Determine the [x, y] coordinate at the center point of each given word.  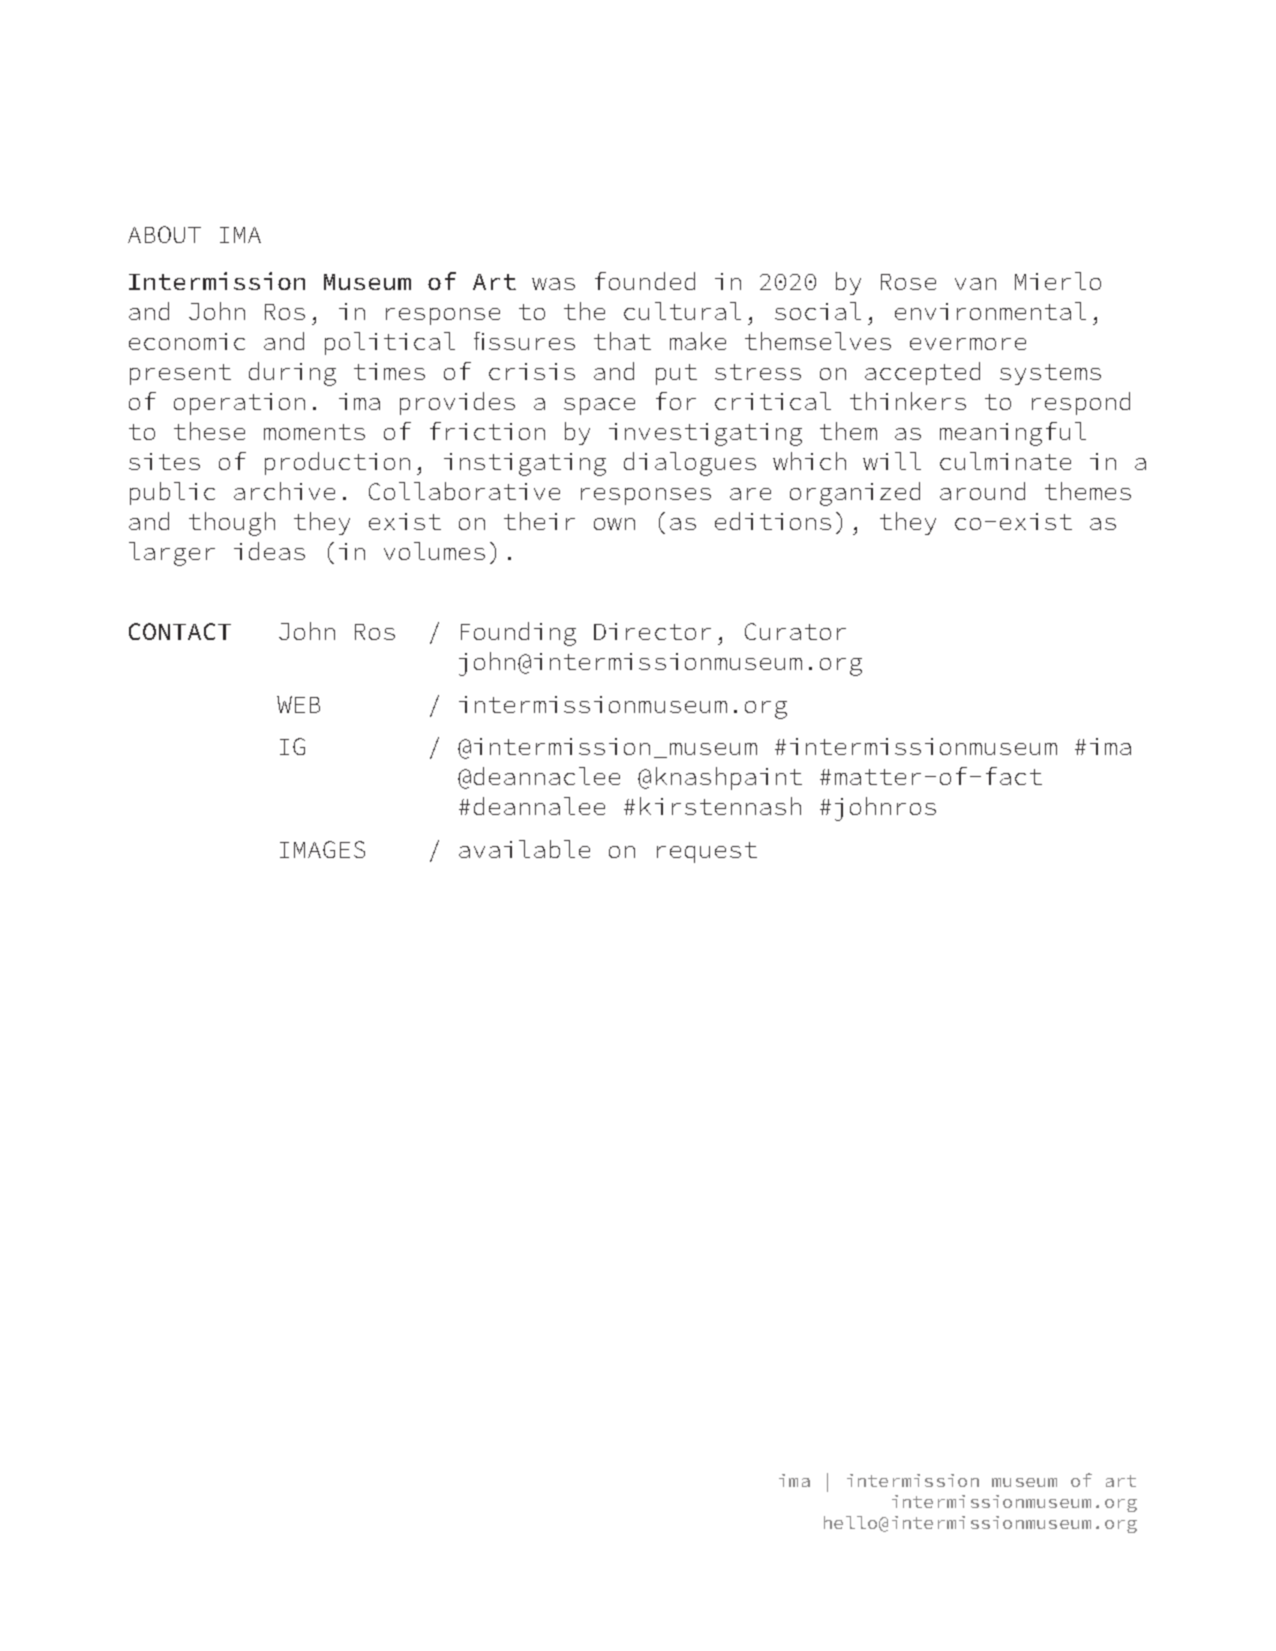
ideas [269, 551]
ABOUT [164, 234]
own [614, 524]
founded [645, 281]
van [975, 284]
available [524, 849]
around [982, 491]
